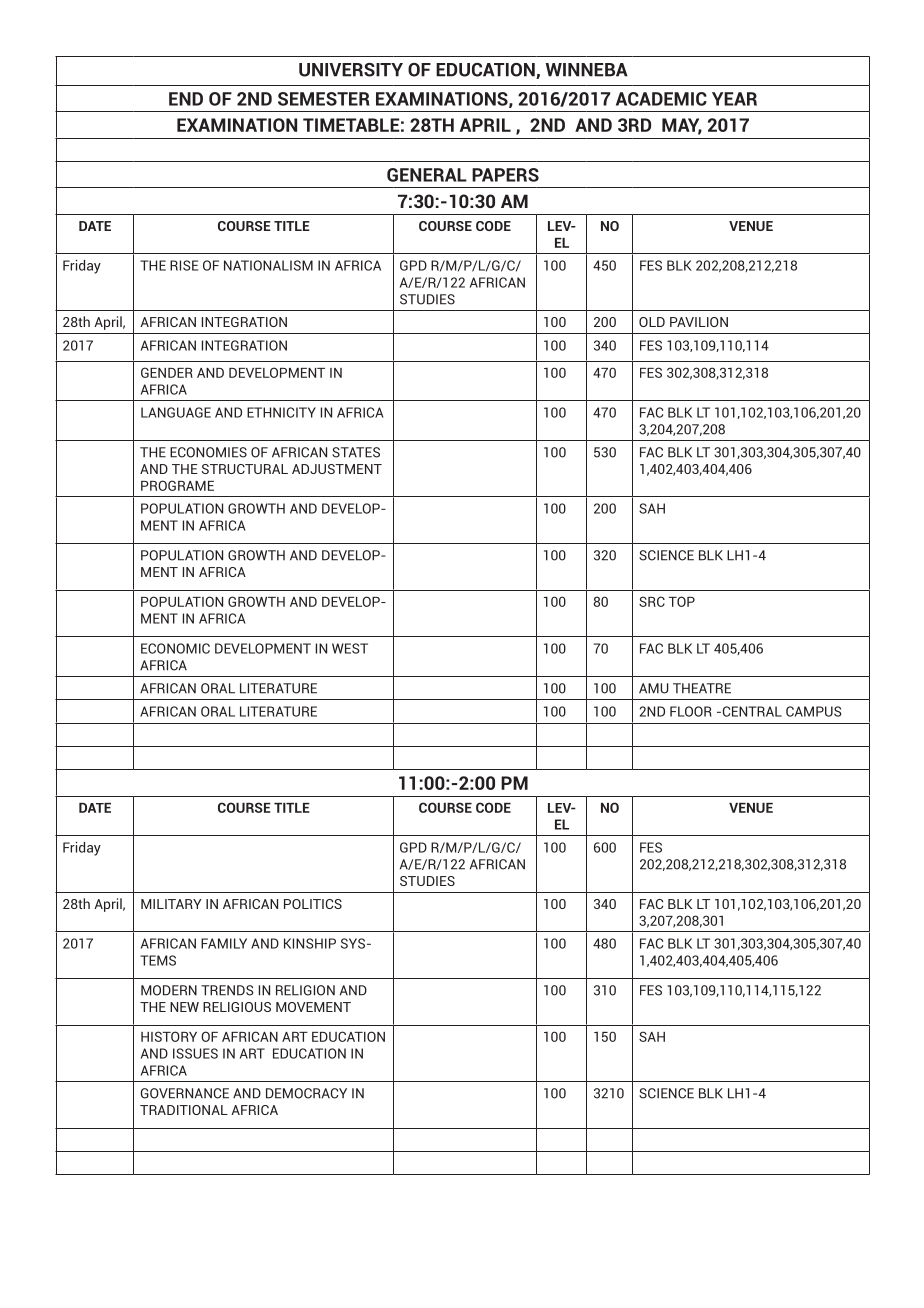  Describe the element at coordinates (734, 99) in the screenshot. I see `YEAR` at that location.
